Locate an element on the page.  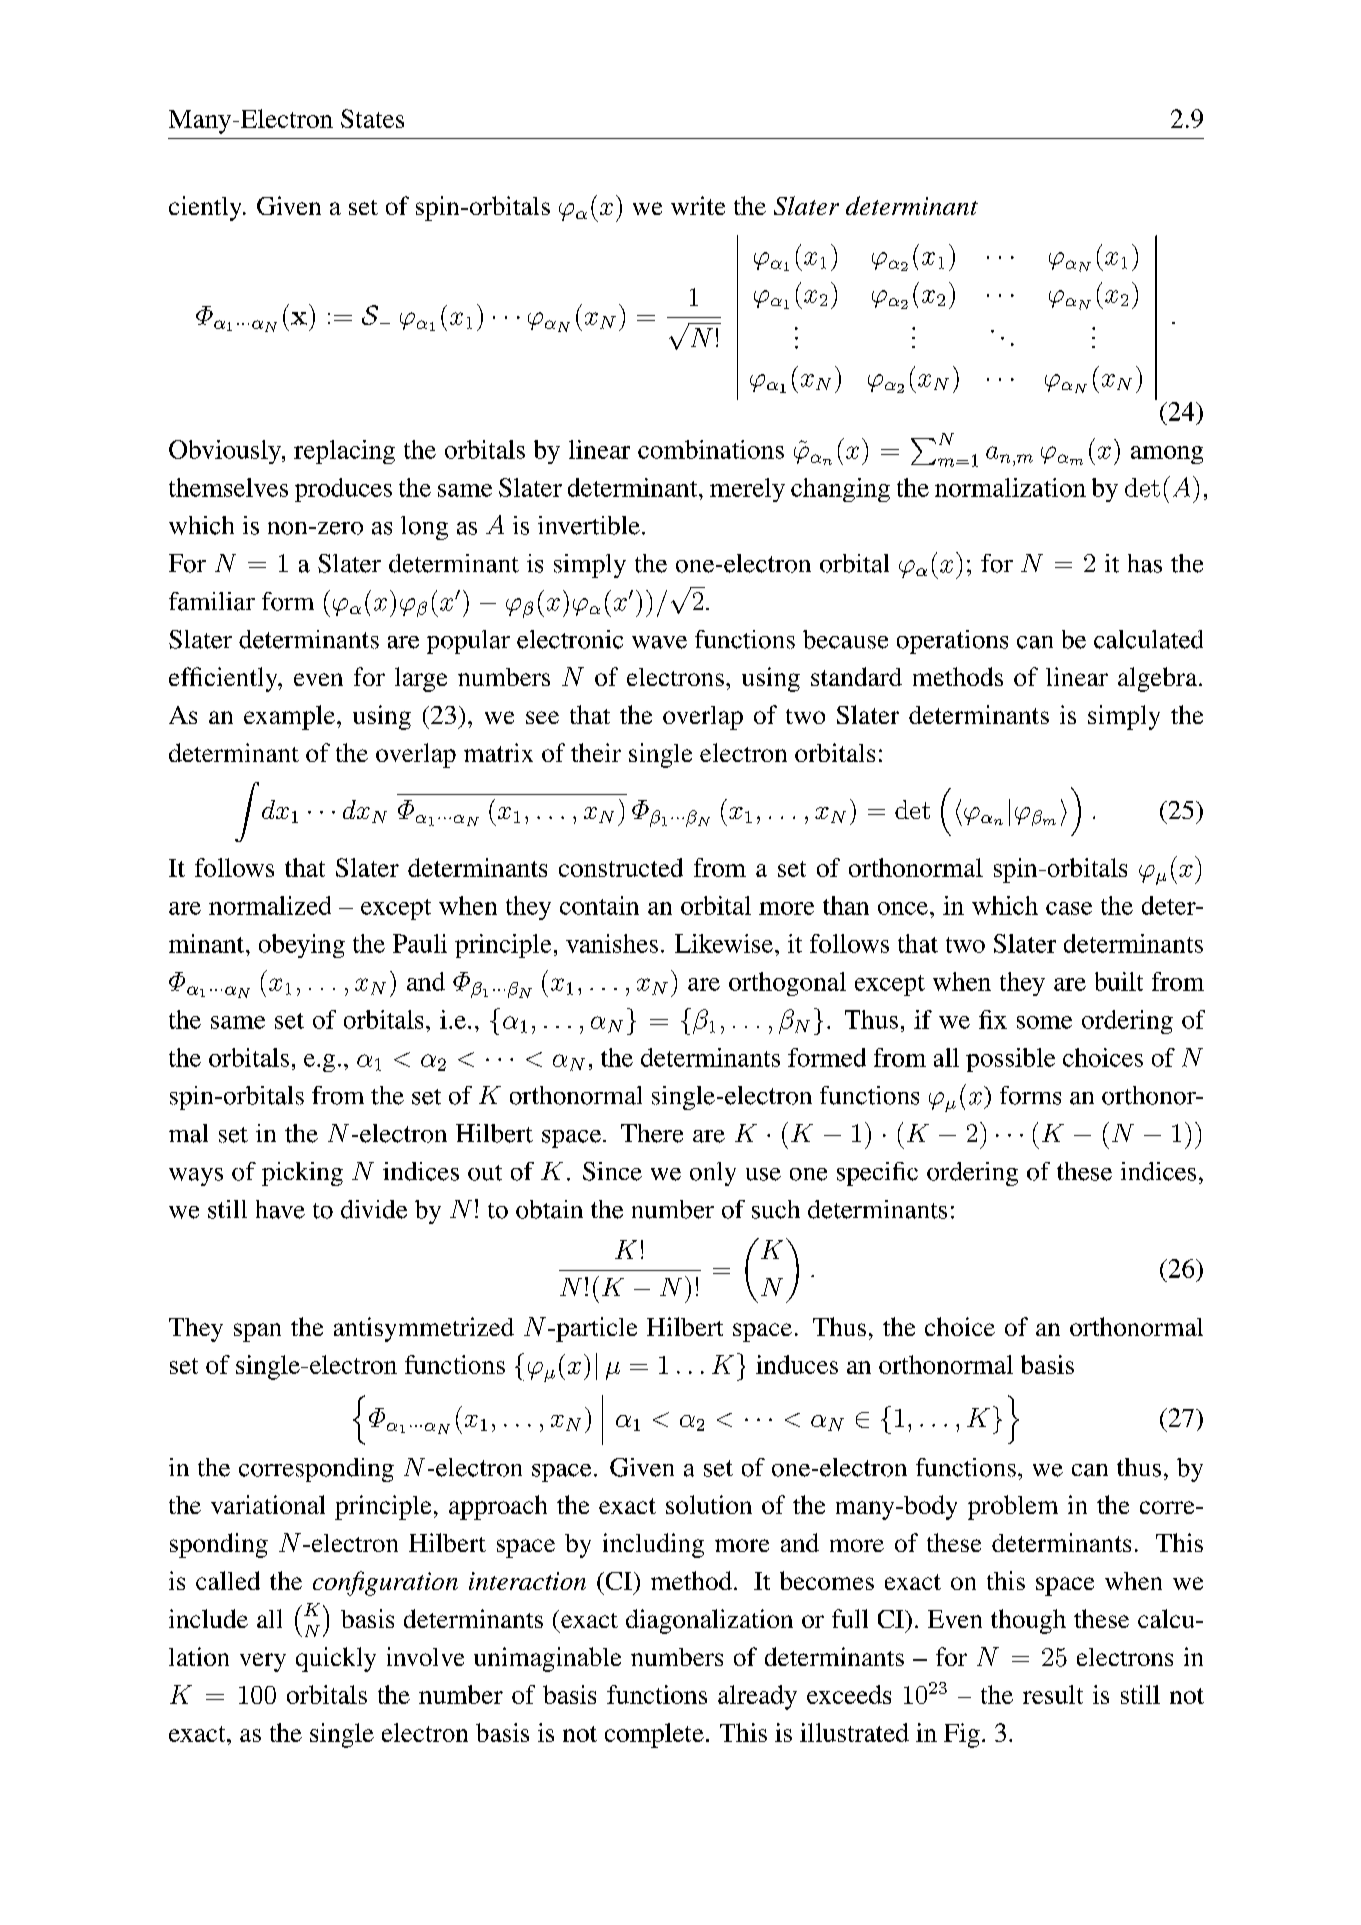
wave is located at coordinates (659, 642).
